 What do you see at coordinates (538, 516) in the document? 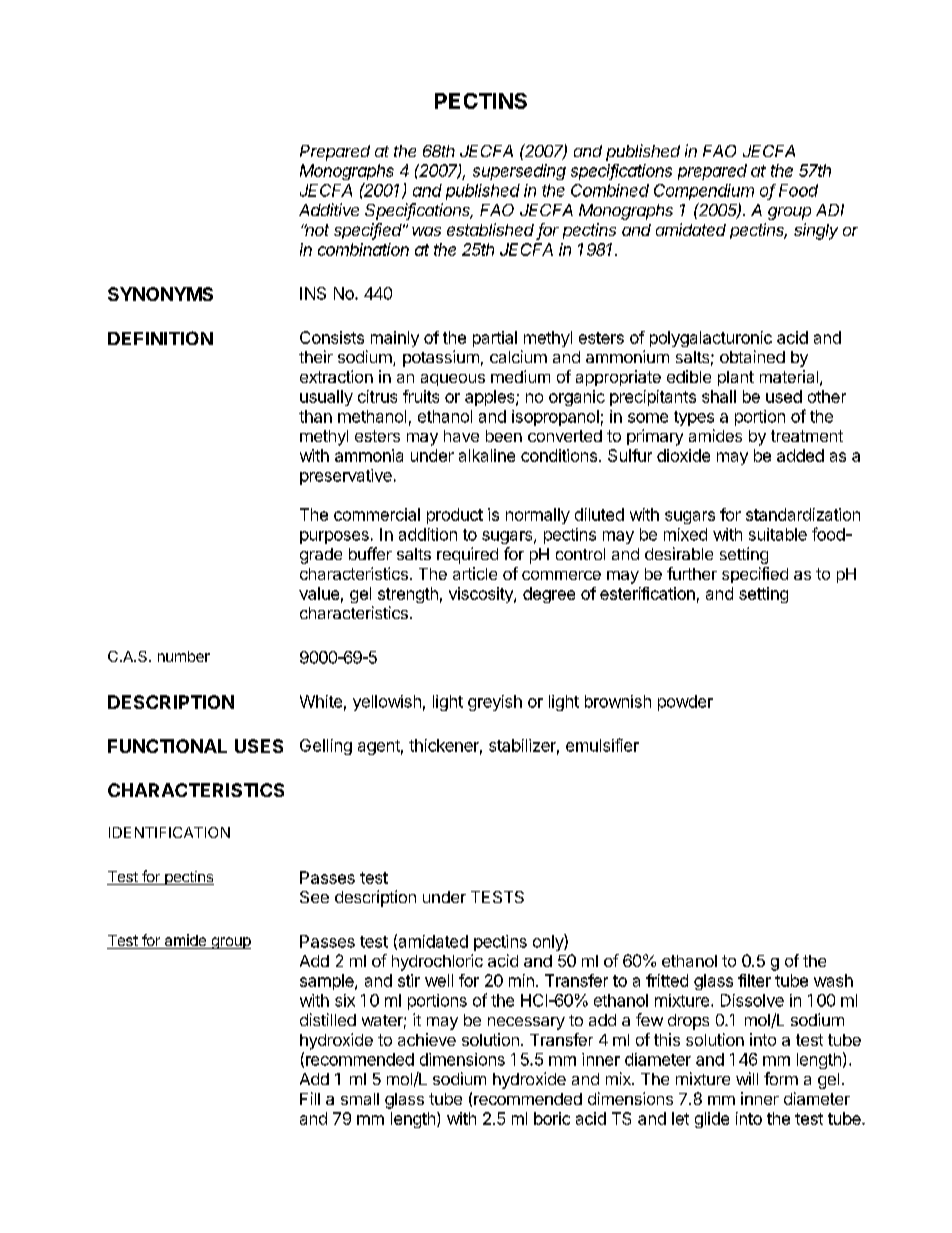
I see `normally` at bounding box center [538, 516].
